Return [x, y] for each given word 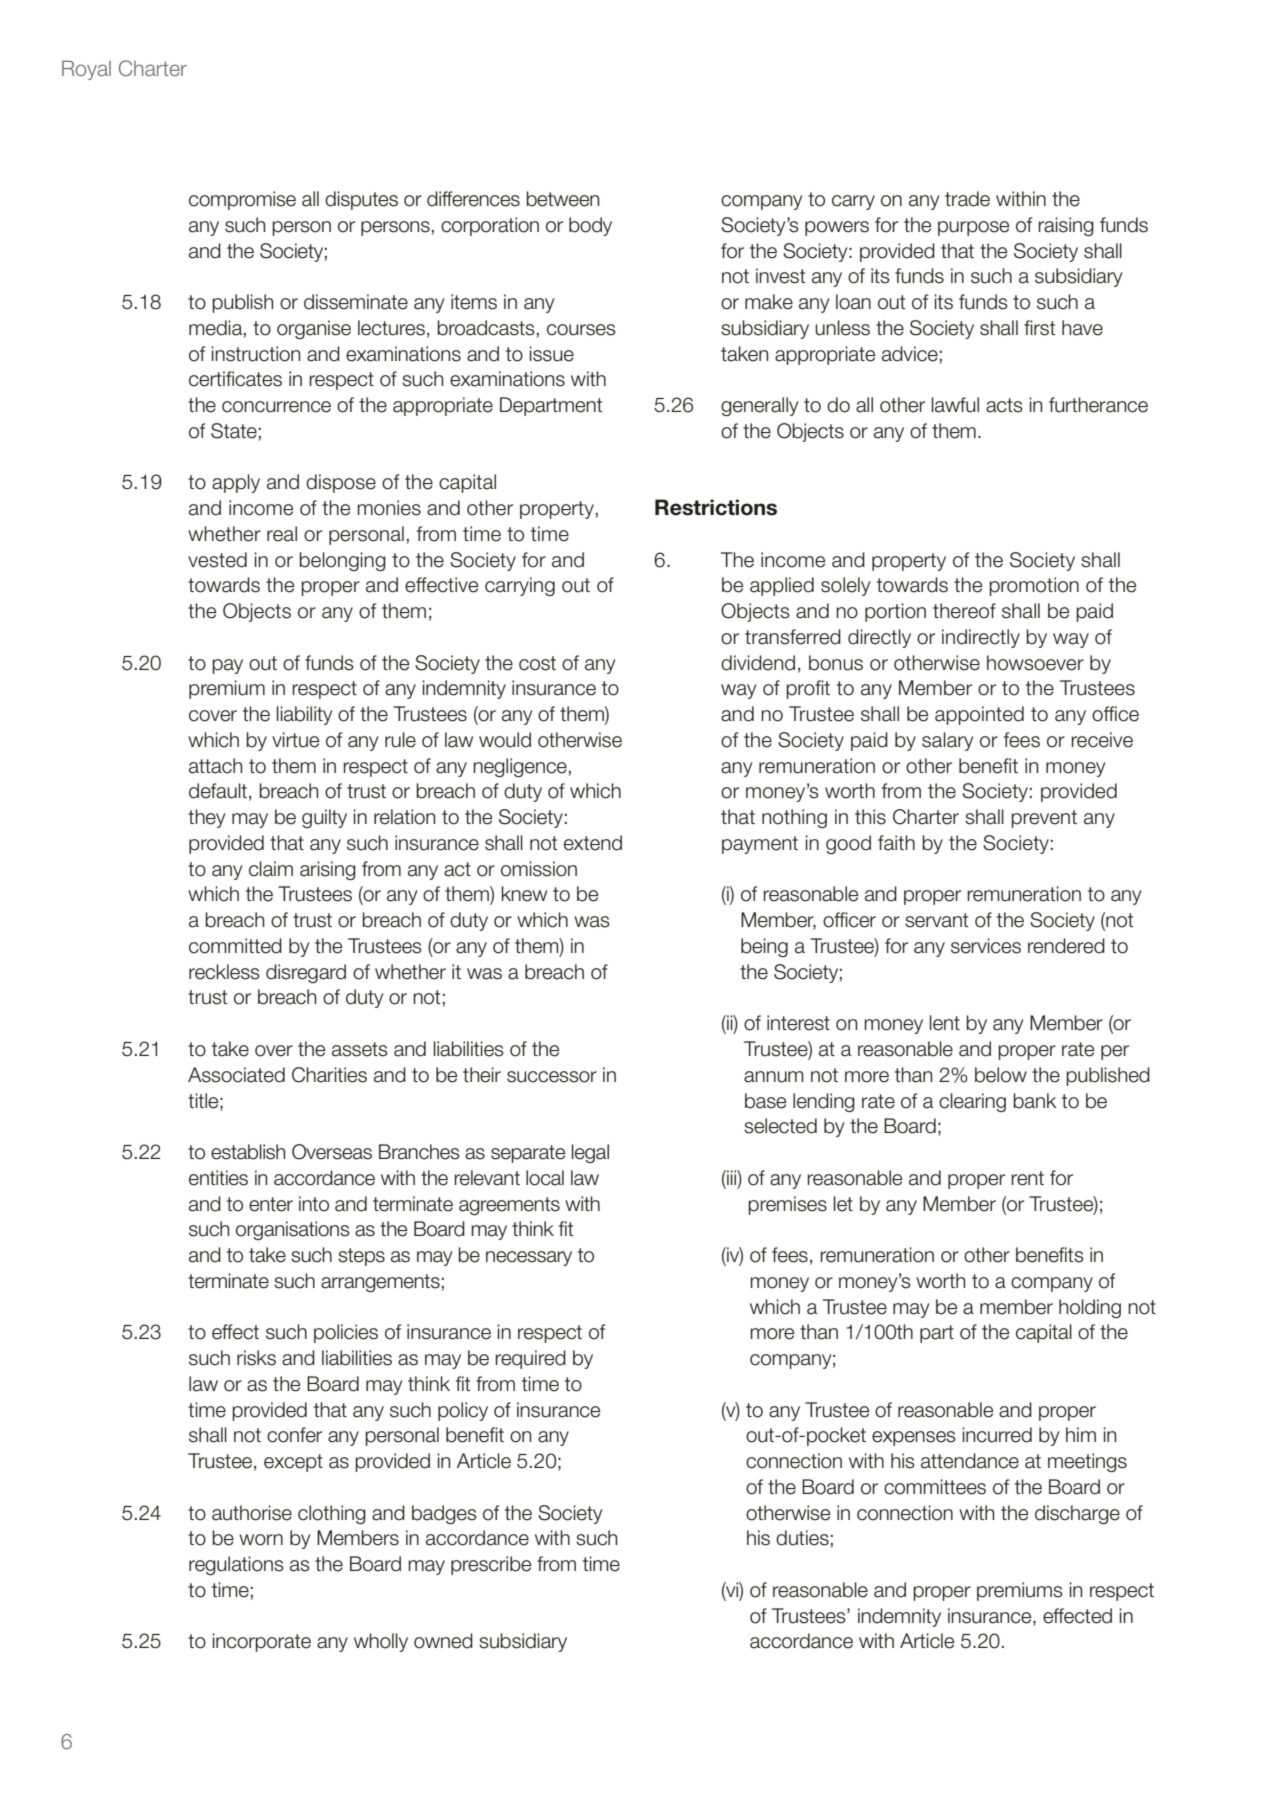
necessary [529, 1258]
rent [1027, 1178]
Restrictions [716, 507]
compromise [242, 200]
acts [1004, 405]
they [206, 818]
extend [593, 843]
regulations [236, 1565]
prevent [1044, 819]
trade [967, 199]
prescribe [491, 1565]
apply [236, 483]
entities [218, 1178]
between [562, 199]
